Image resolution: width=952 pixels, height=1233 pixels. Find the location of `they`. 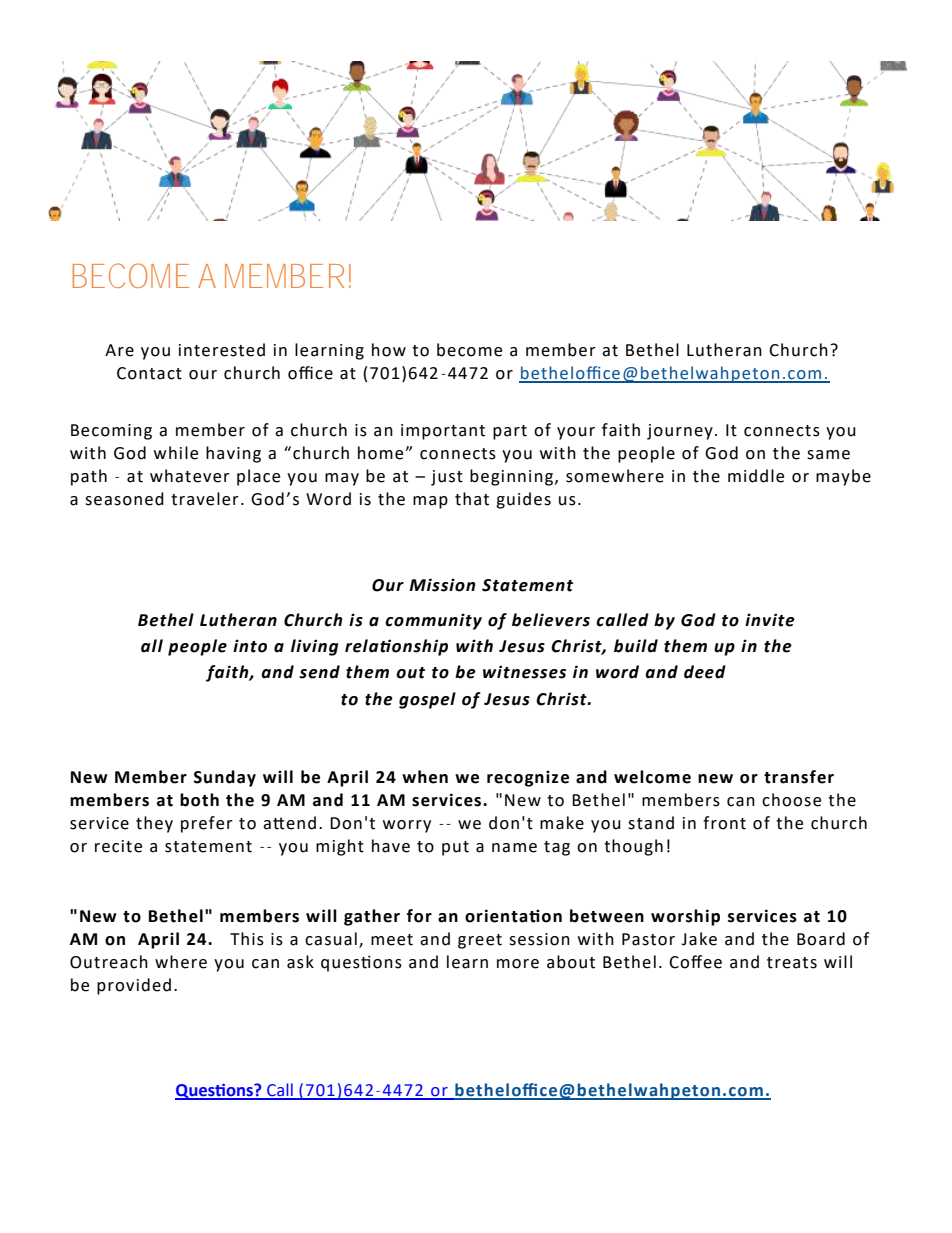

they is located at coordinates (154, 824).
